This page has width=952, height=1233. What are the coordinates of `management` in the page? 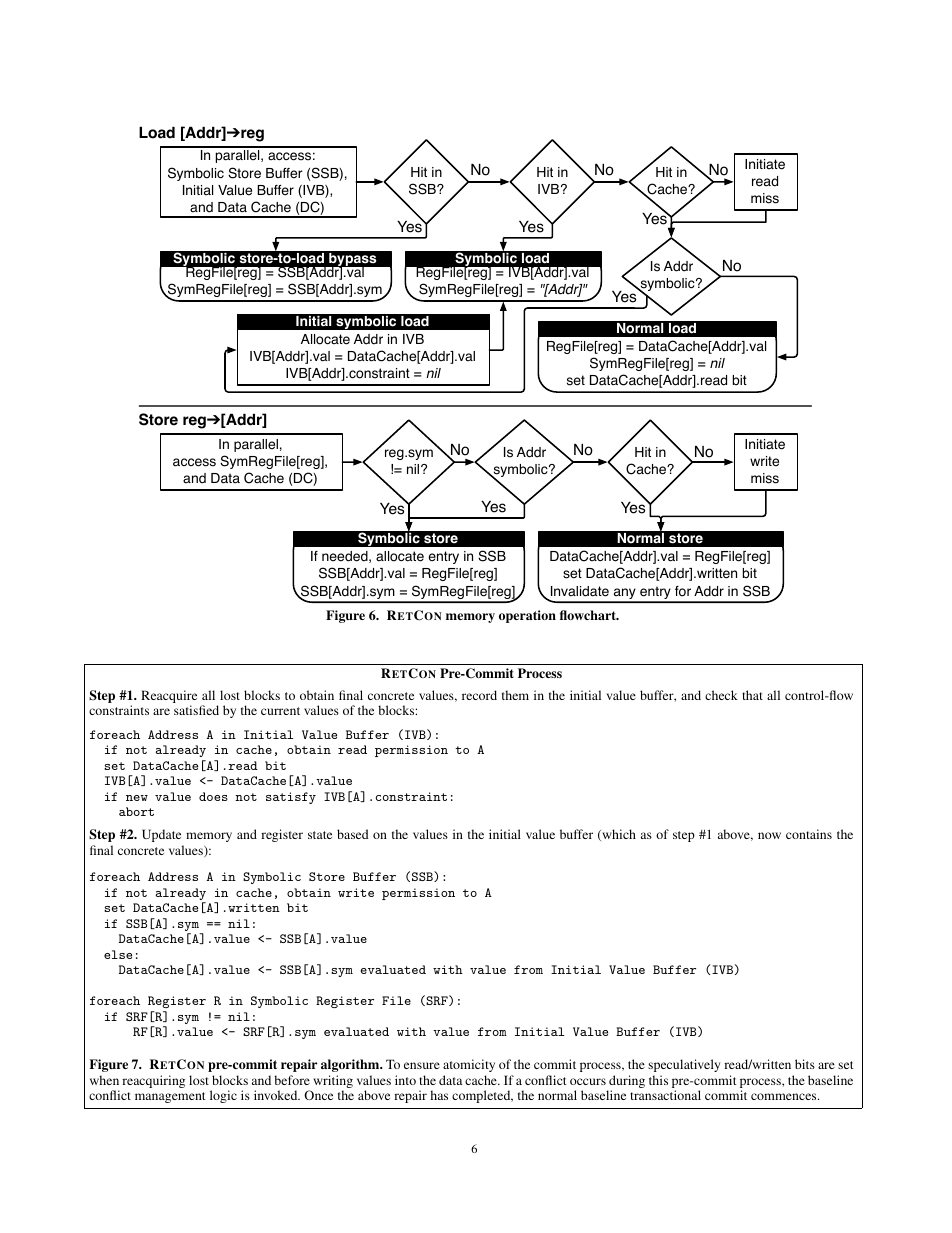 It's located at (170, 1097).
